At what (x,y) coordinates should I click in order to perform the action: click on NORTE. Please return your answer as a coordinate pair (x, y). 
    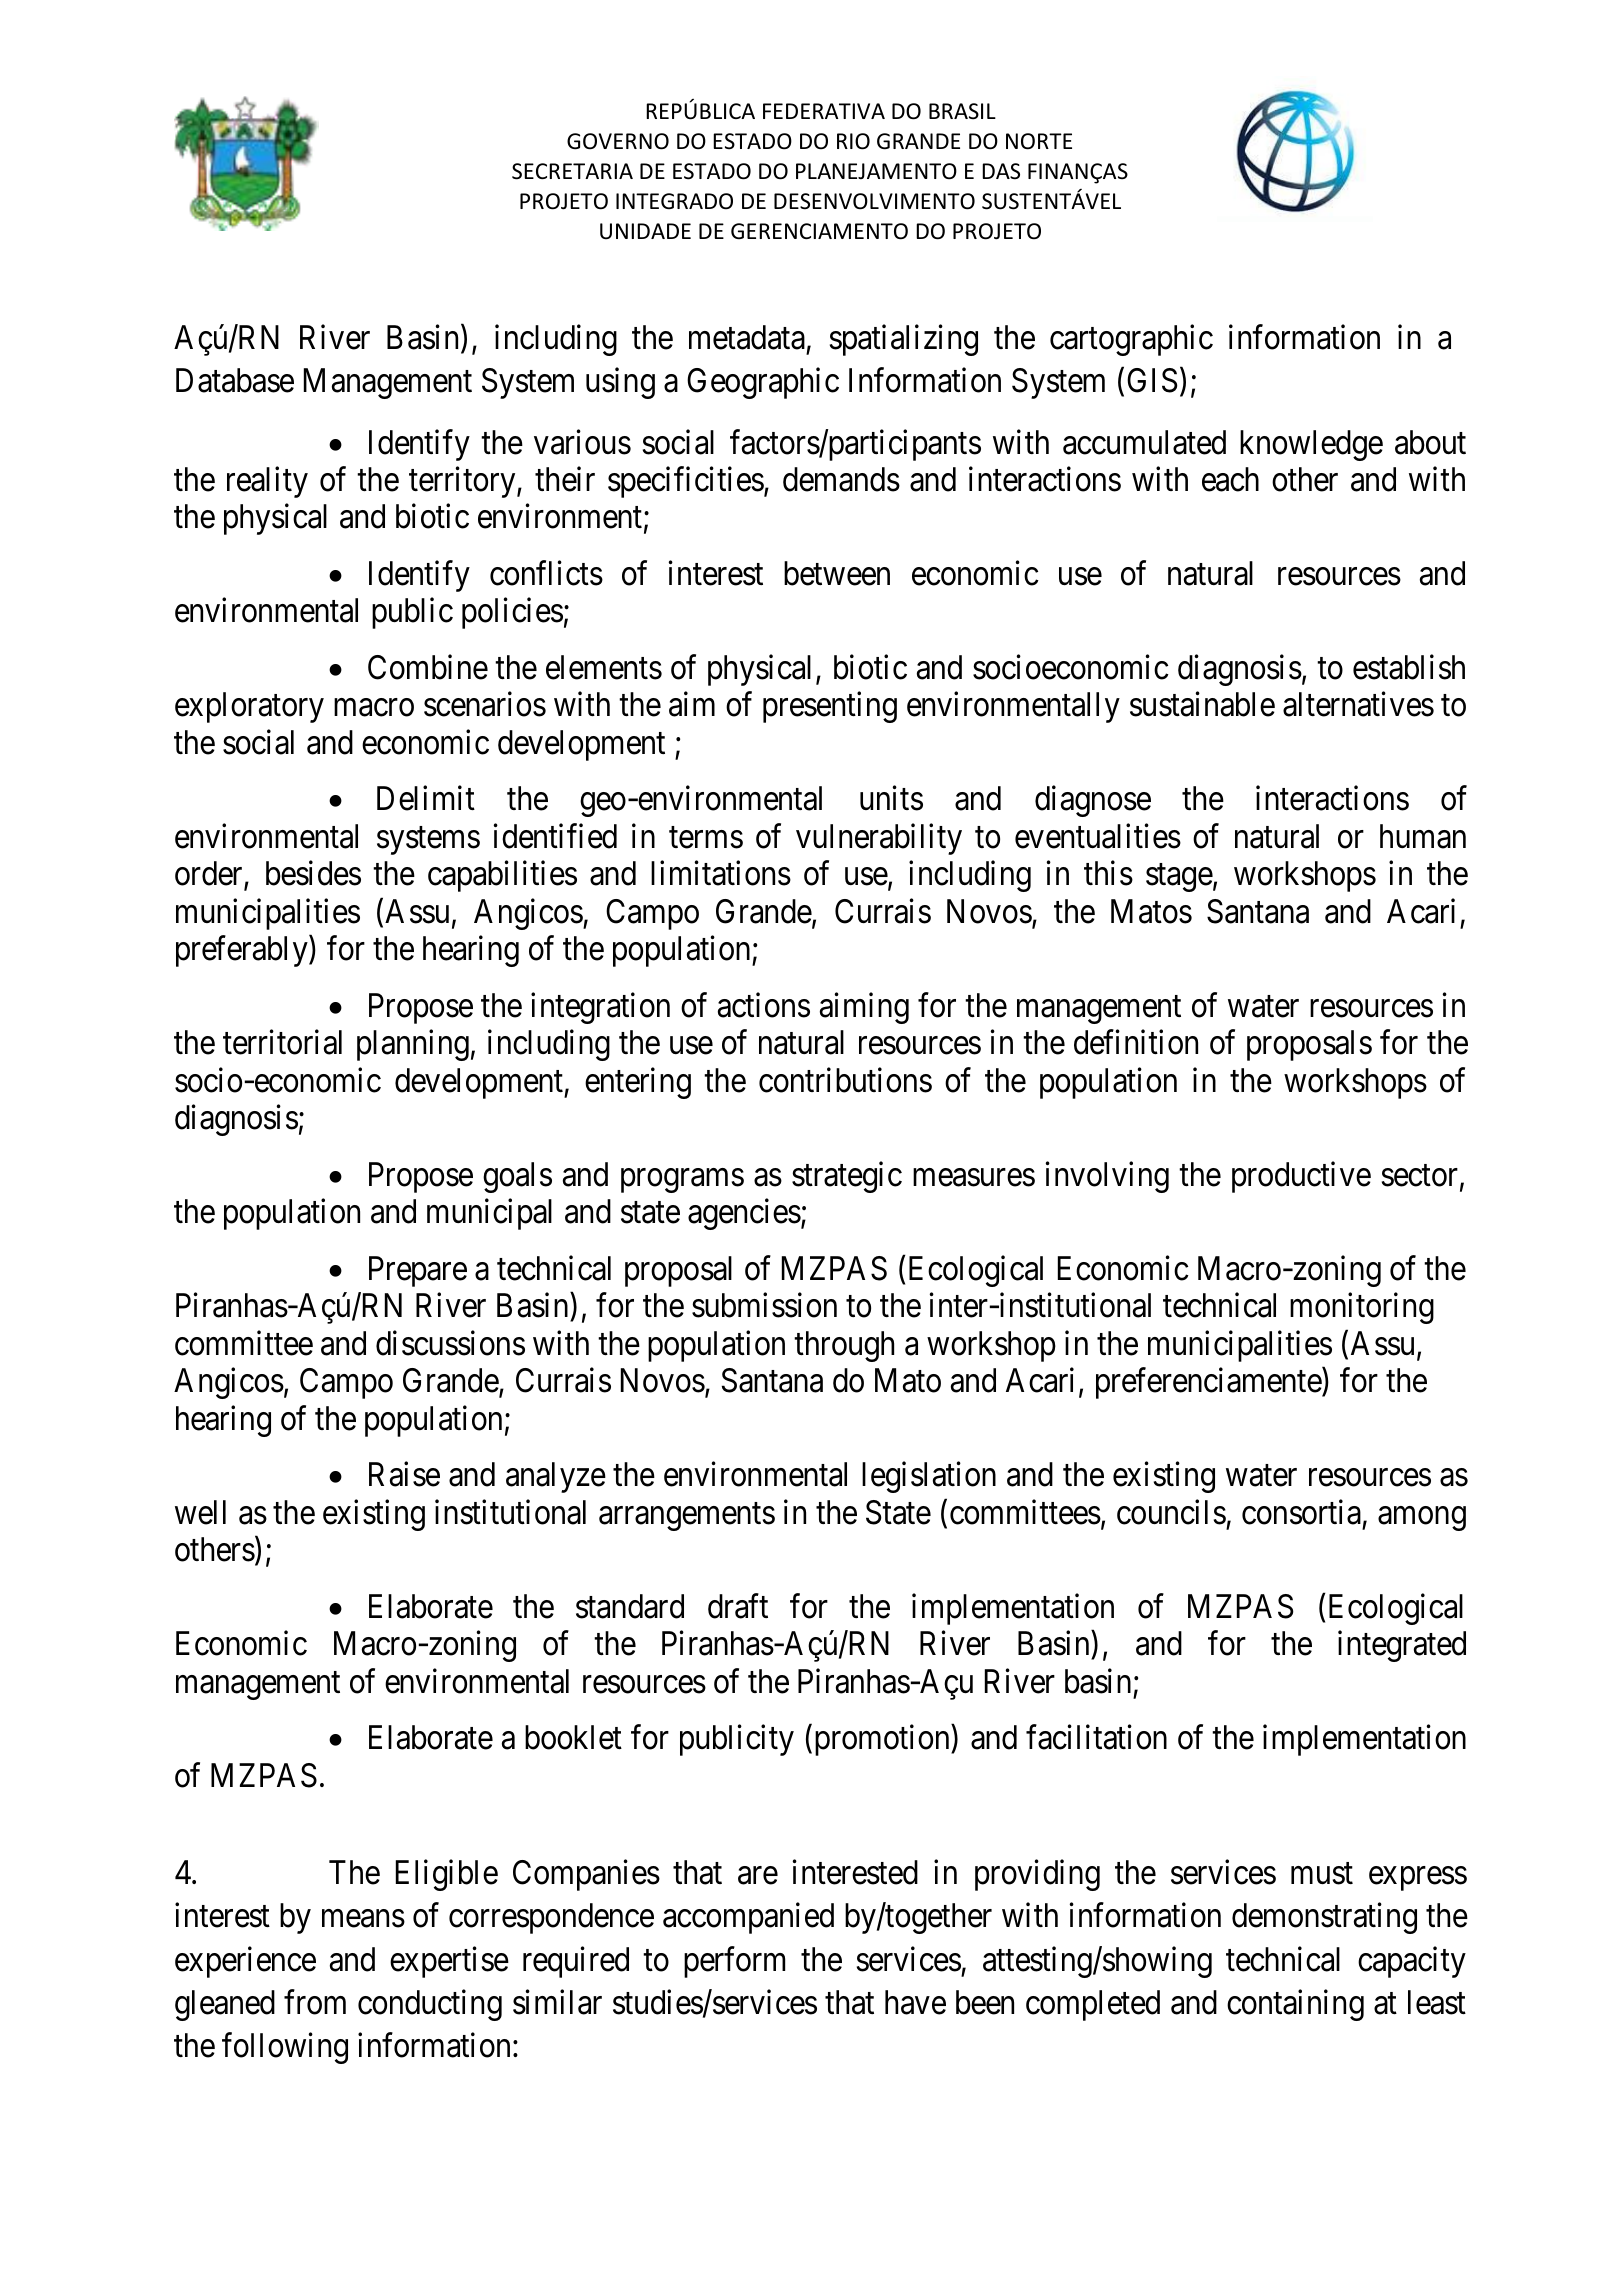
    Looking at the image, I should click on (1039, 141).
